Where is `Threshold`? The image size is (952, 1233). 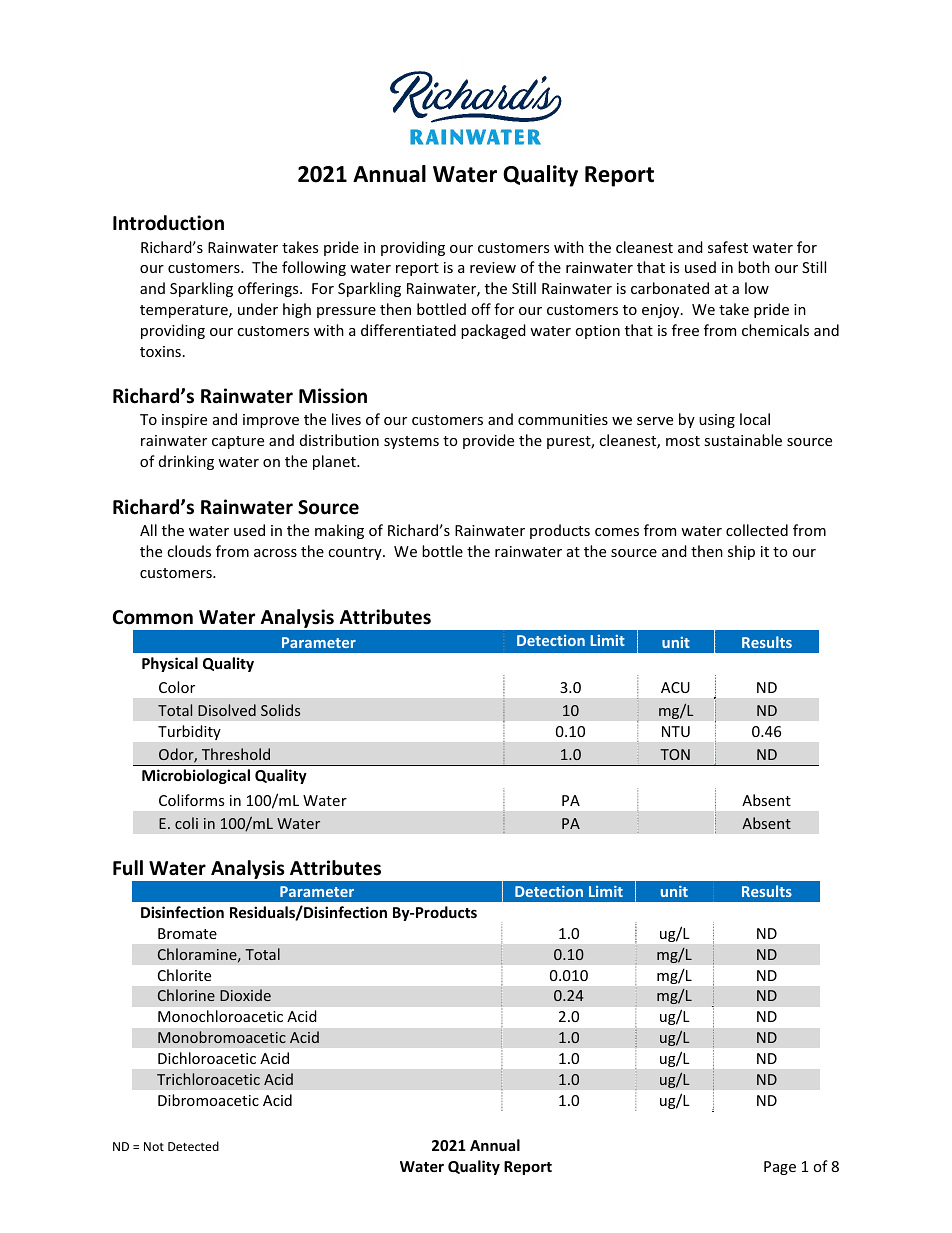
Threshold is located at coordinates (236, 754).
